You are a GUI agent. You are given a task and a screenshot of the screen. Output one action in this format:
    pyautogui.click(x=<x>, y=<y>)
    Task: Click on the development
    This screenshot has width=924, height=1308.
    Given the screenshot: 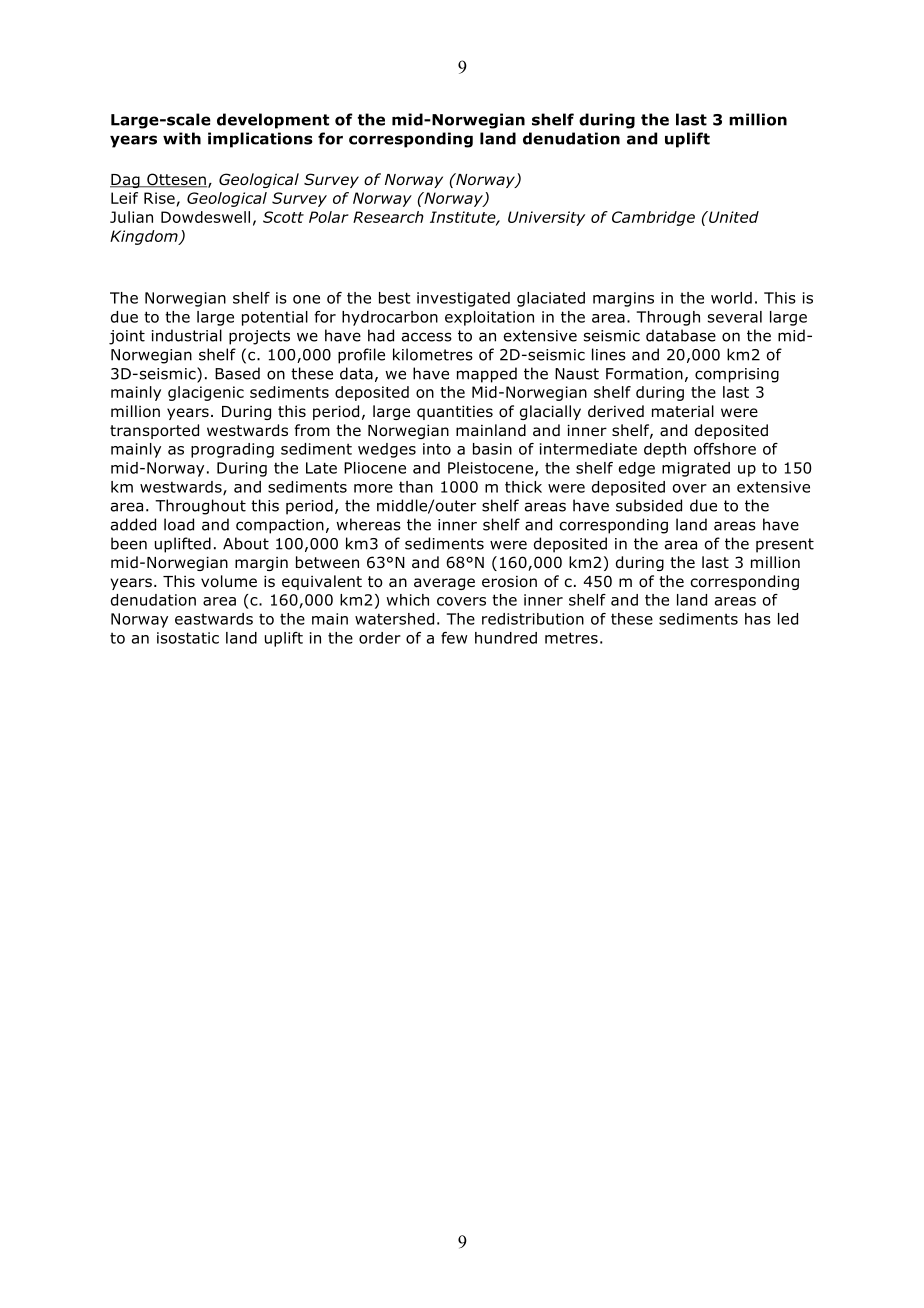 What is the action you would take?
    pyautogui.click(x=273, y=121)
